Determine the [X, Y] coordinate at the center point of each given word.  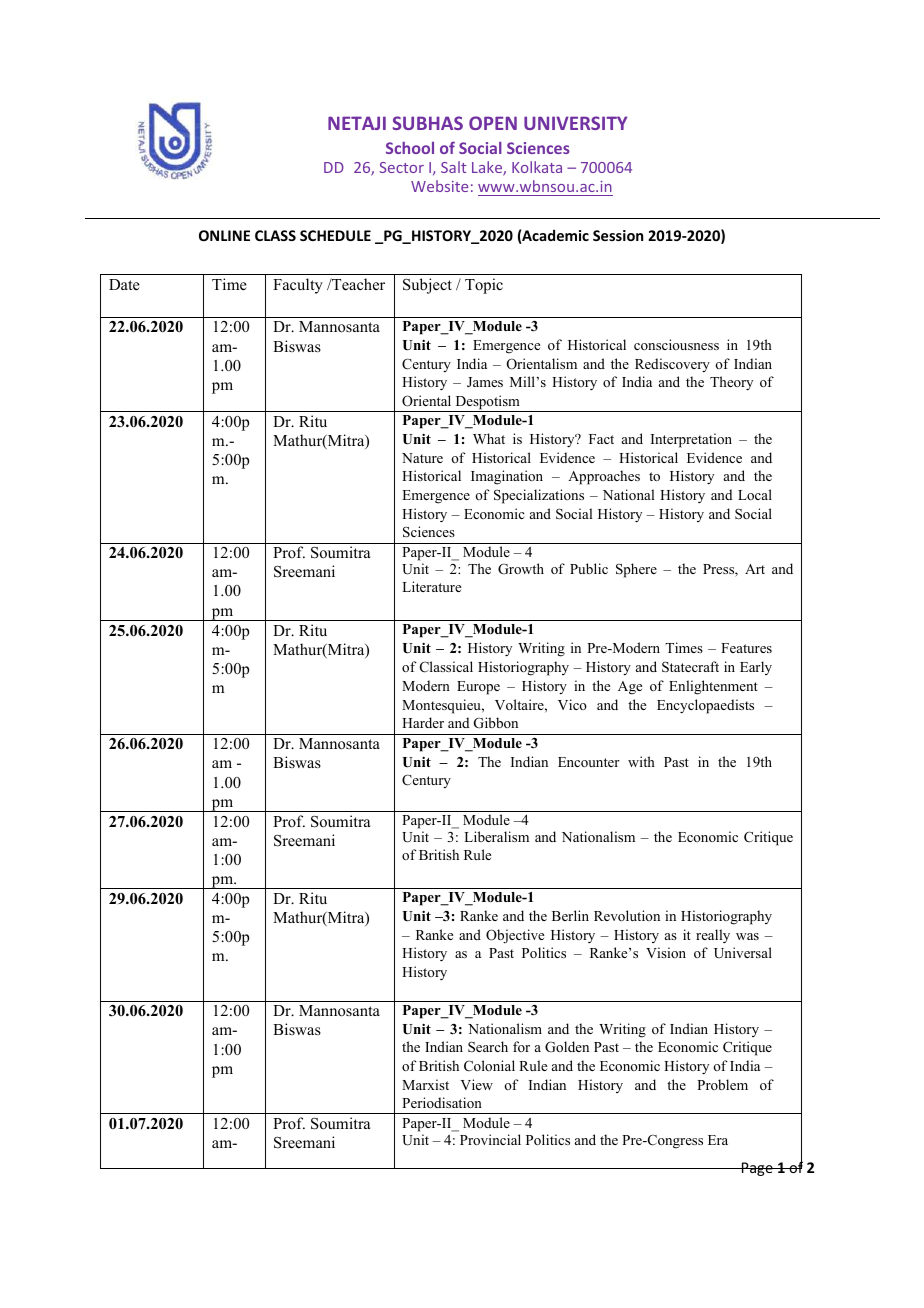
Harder [423, 722]
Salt [453, 167]
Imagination [507, 477]
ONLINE [224, 235]
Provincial [490, 1139]
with [641, 761]
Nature [422, 458]
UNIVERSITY [575, 123]
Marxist [425, 1084]
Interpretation [691, 440]
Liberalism [496, 836]
